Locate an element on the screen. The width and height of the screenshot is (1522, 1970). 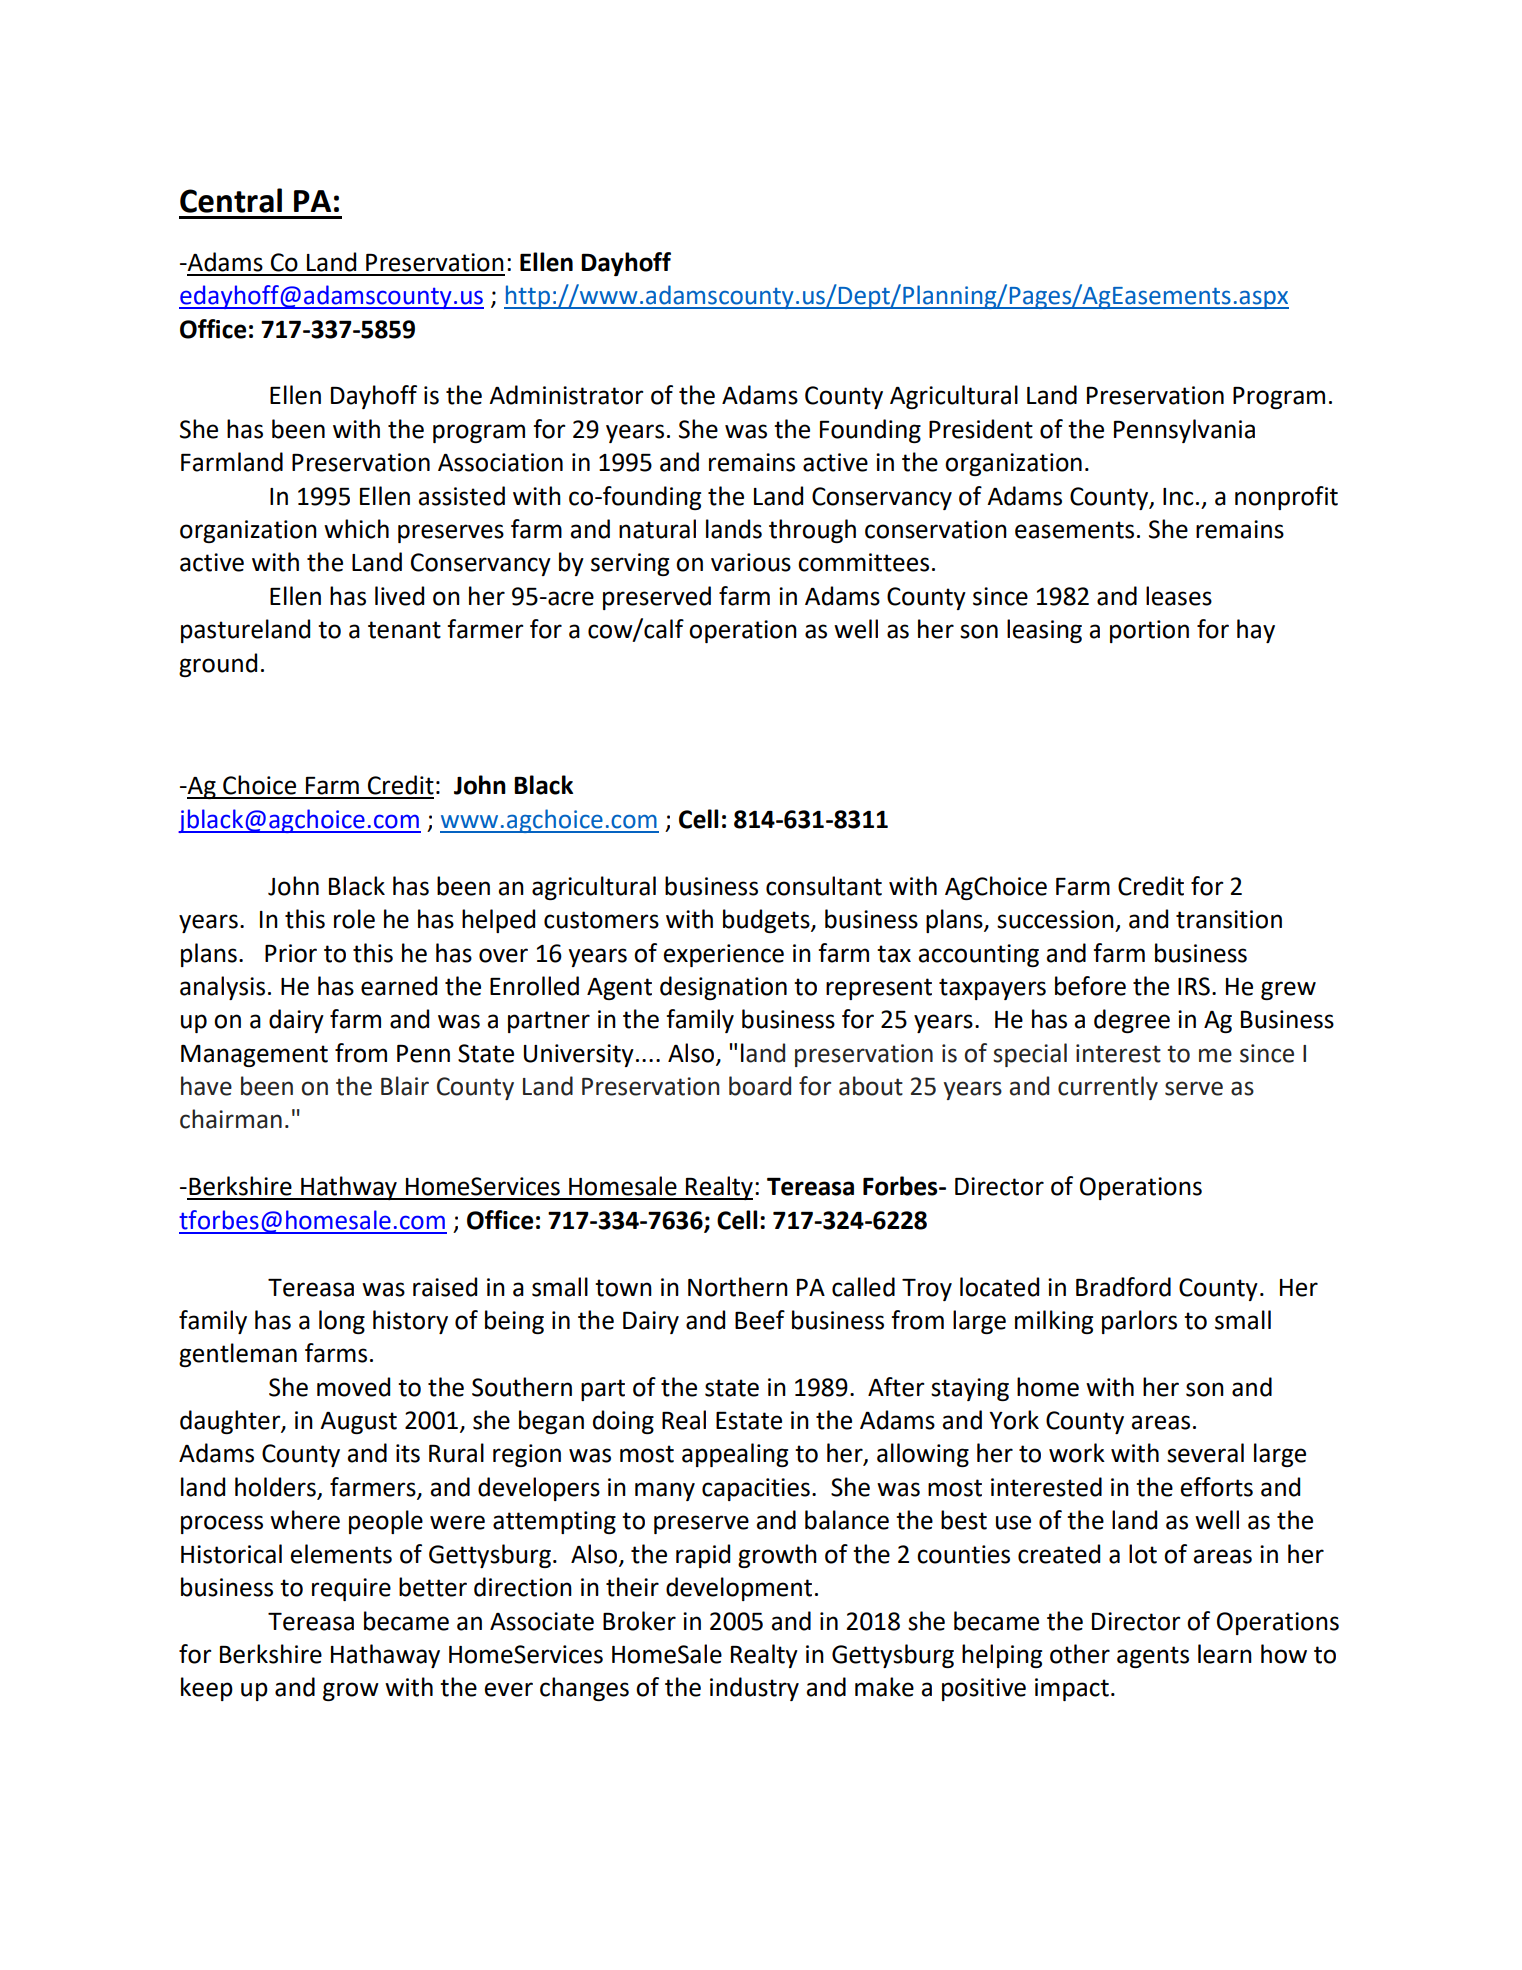
currently is located at coordinates (1108, 1088).
